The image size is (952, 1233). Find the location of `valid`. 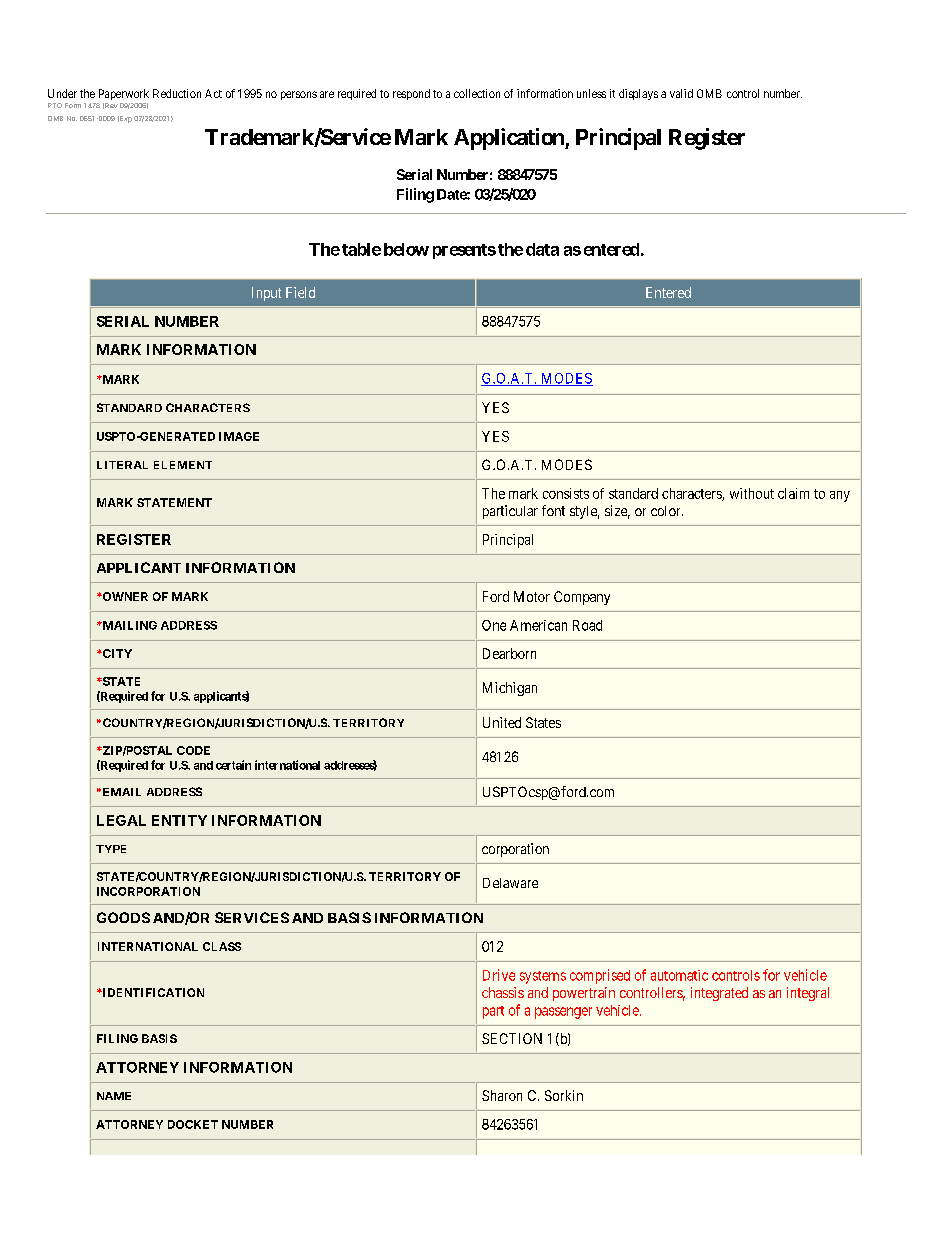

valid is located at coordinates (681, 93).
